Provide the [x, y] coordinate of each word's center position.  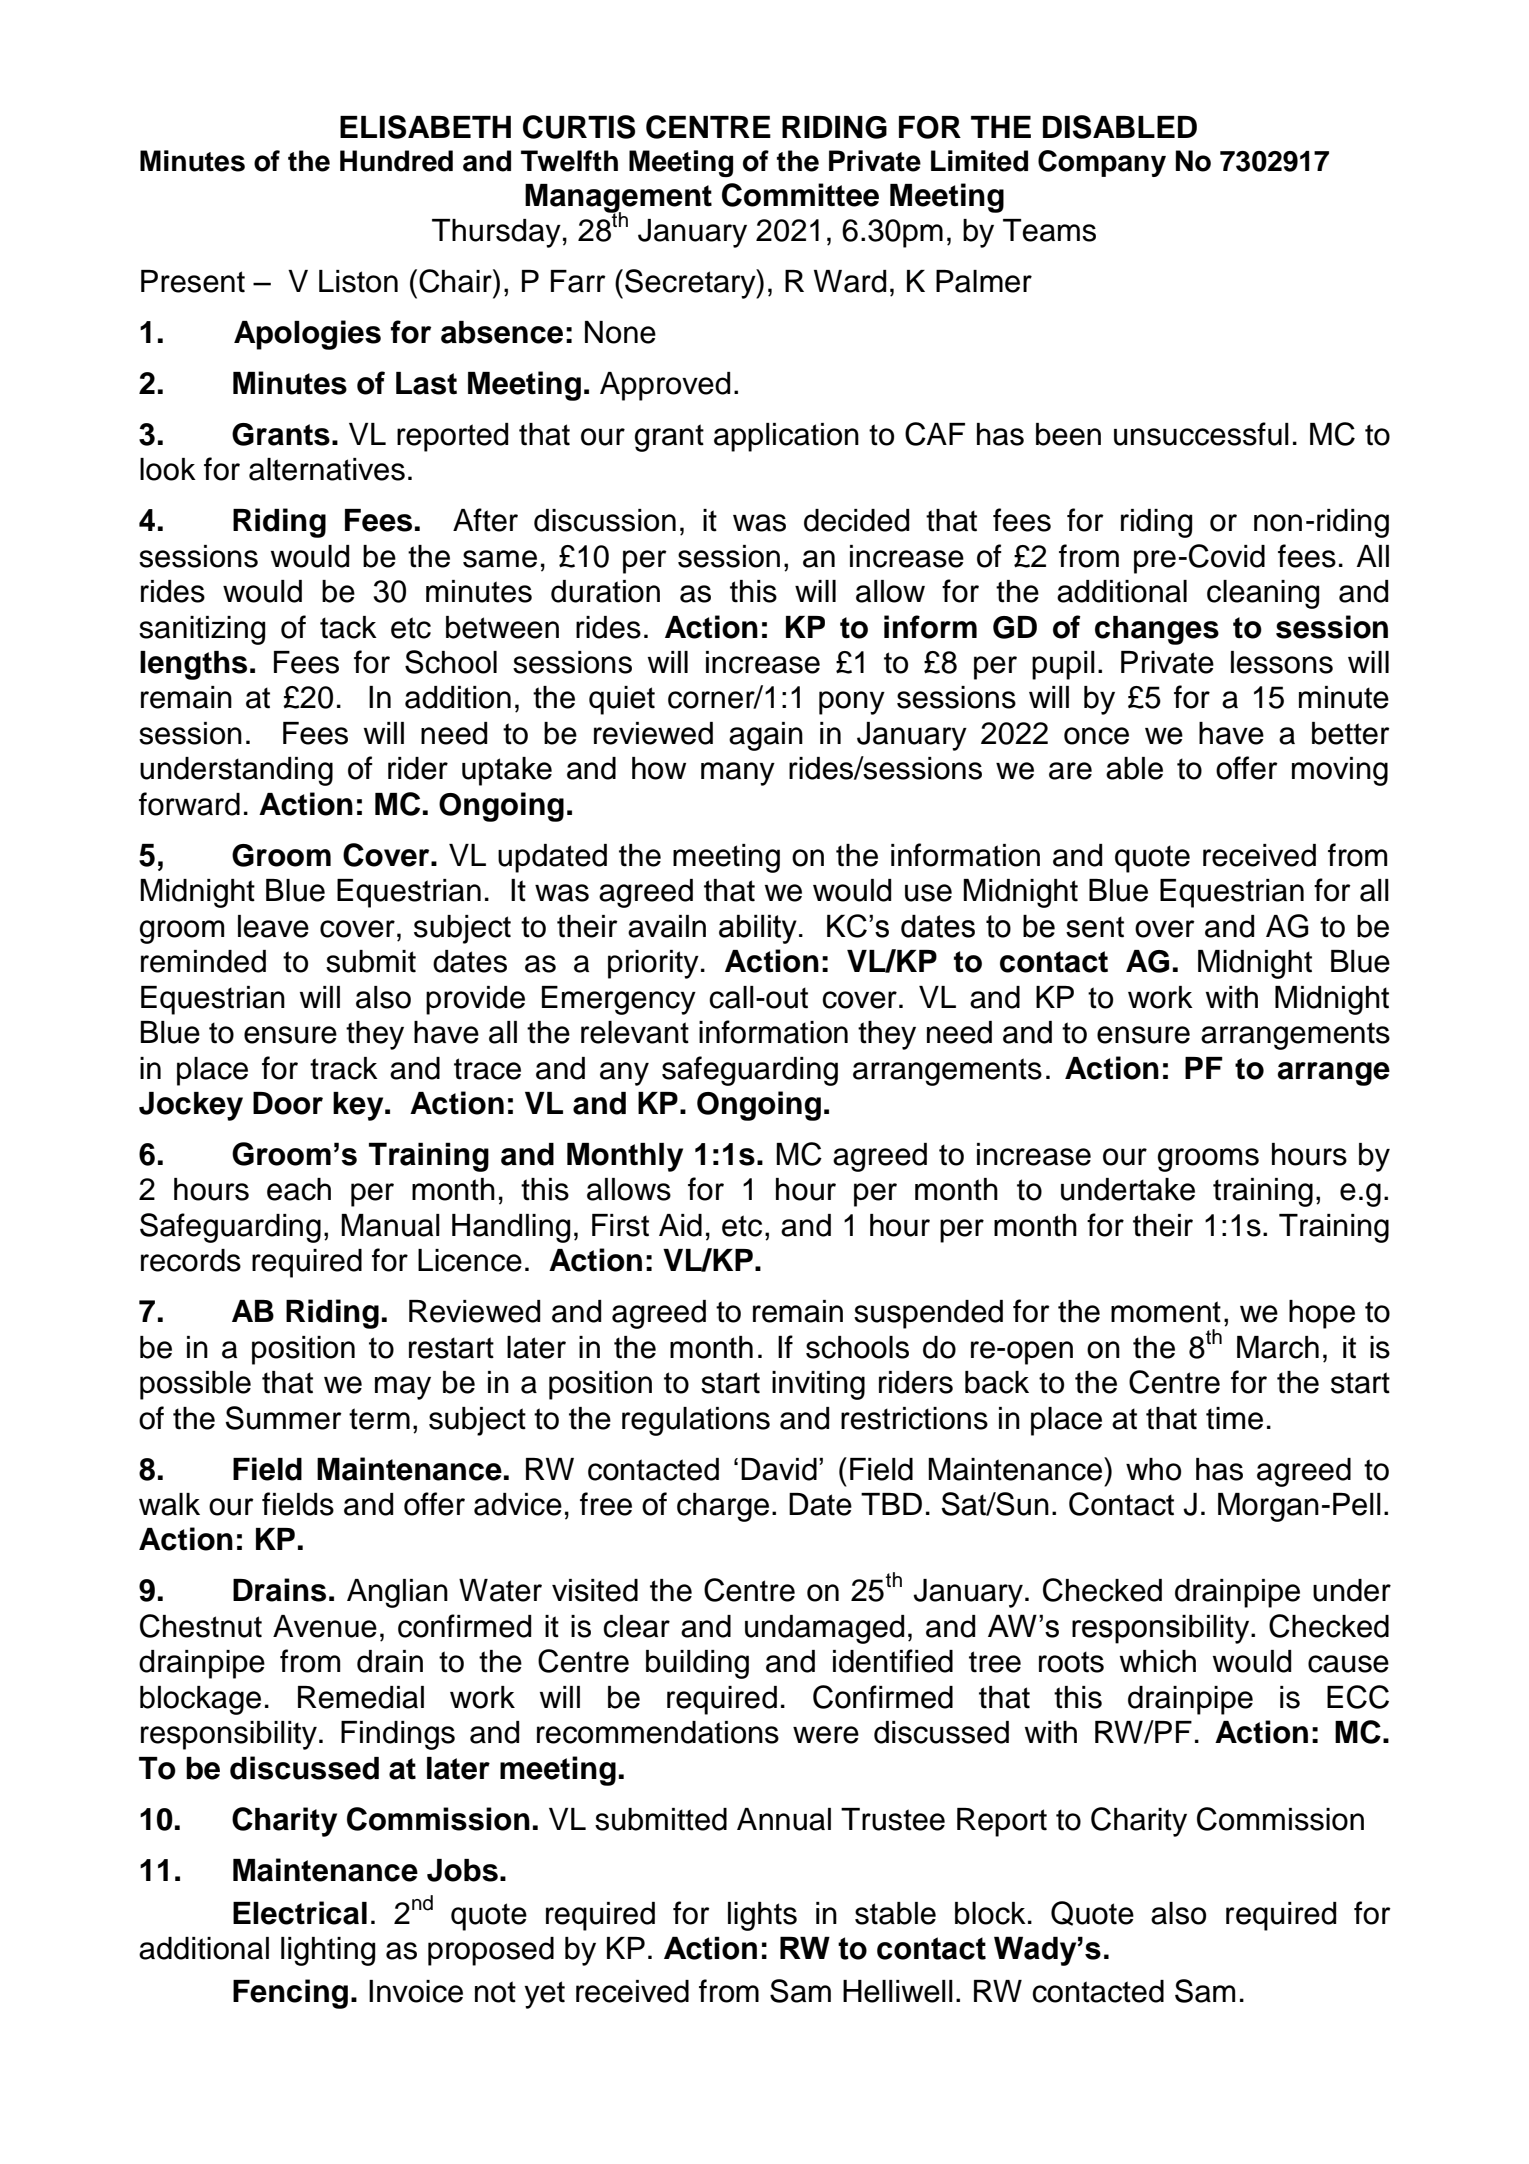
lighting [328, 1951]
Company [1102, 163]
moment [1166, 1312]
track [344, 1068]
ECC [1358, 1697]
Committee [800, 195]
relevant [635, 1032]
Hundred [396, 161]
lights [762, 1916]
